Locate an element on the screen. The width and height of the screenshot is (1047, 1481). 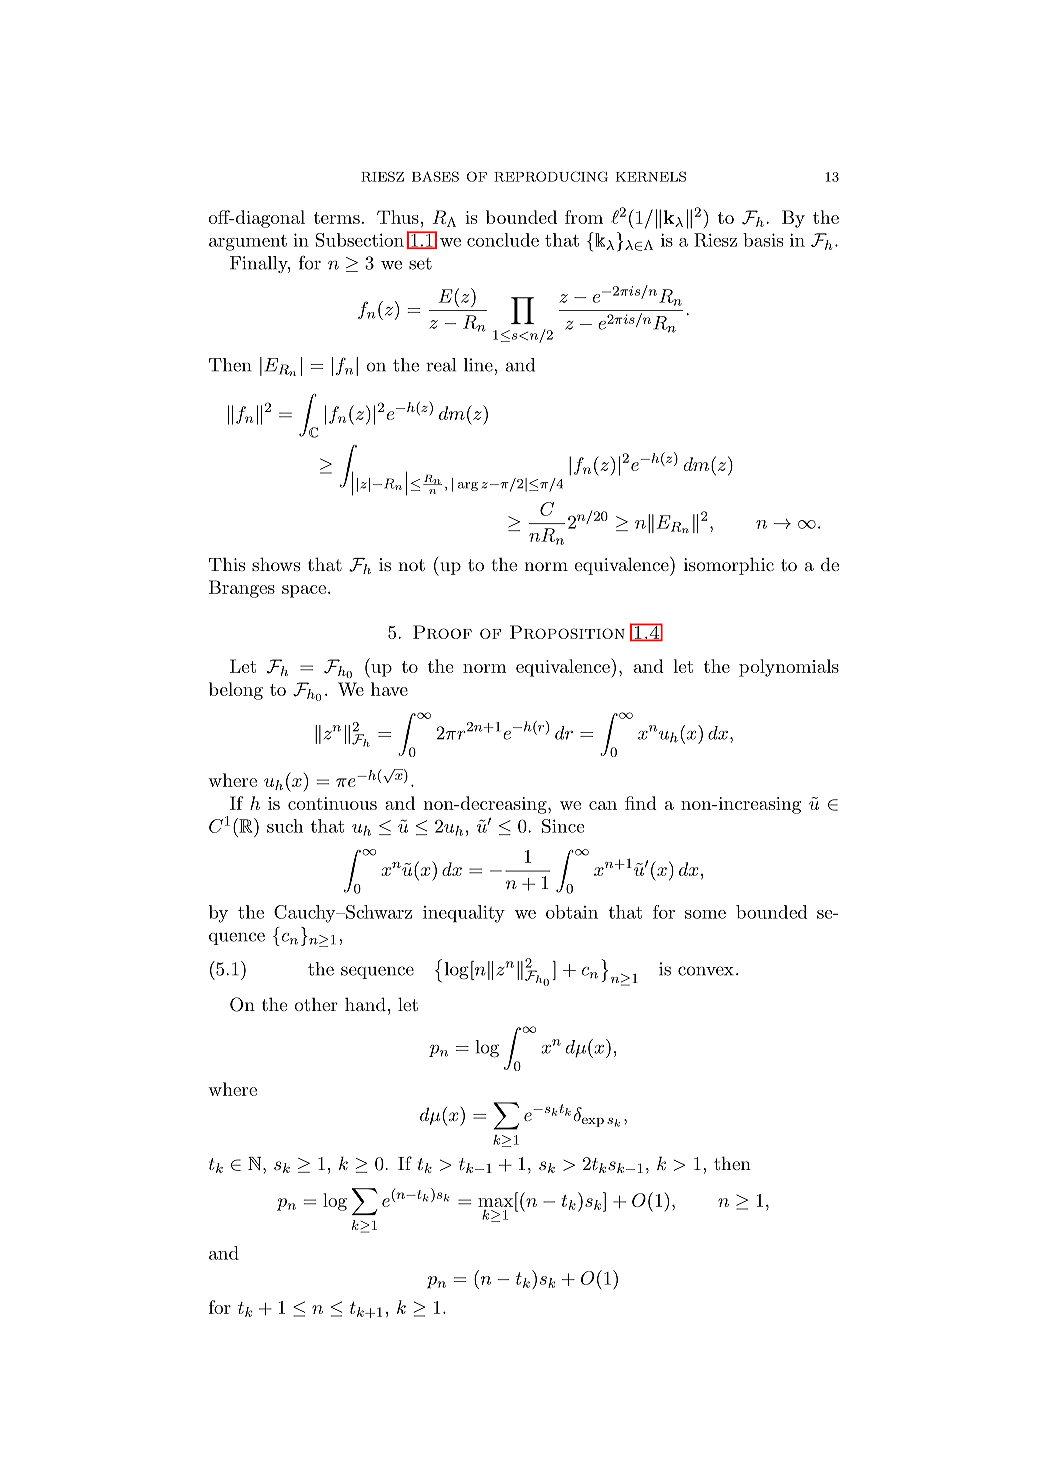
basis is located at coordinates (763, 240).
